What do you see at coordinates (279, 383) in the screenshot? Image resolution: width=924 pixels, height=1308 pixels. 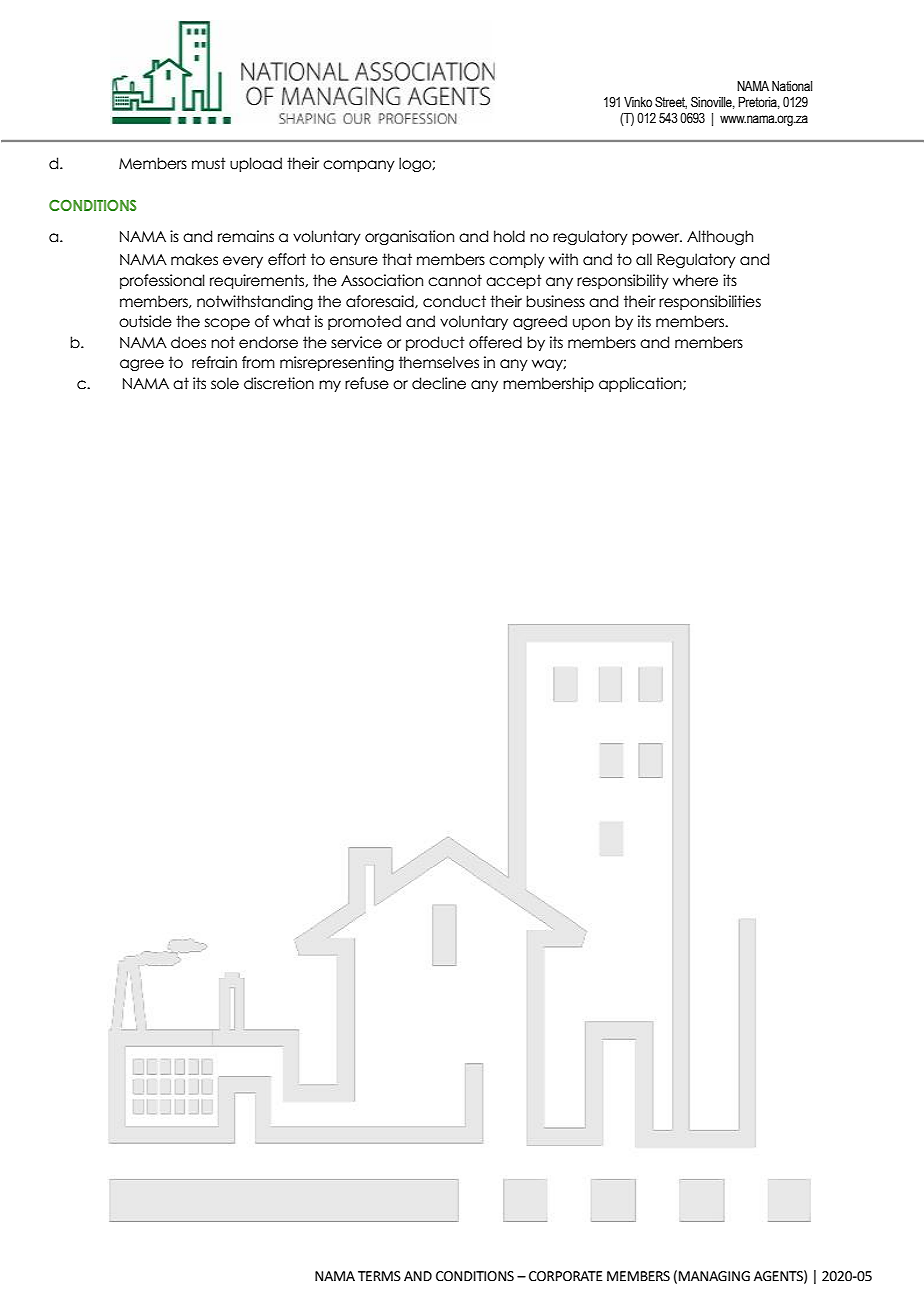 I see `discretion` at bounding box center [279, 383].
